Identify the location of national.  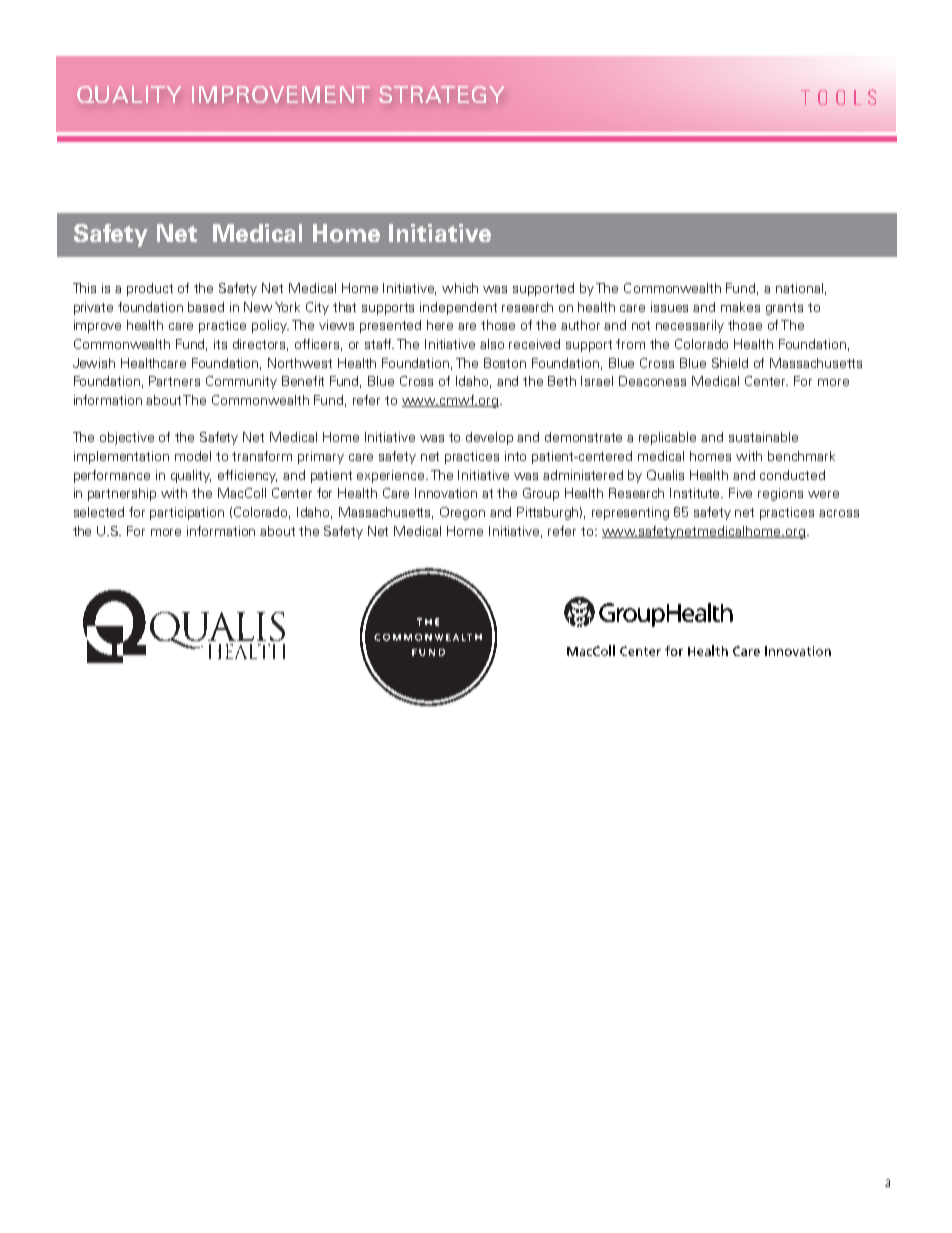
(799, 288).
